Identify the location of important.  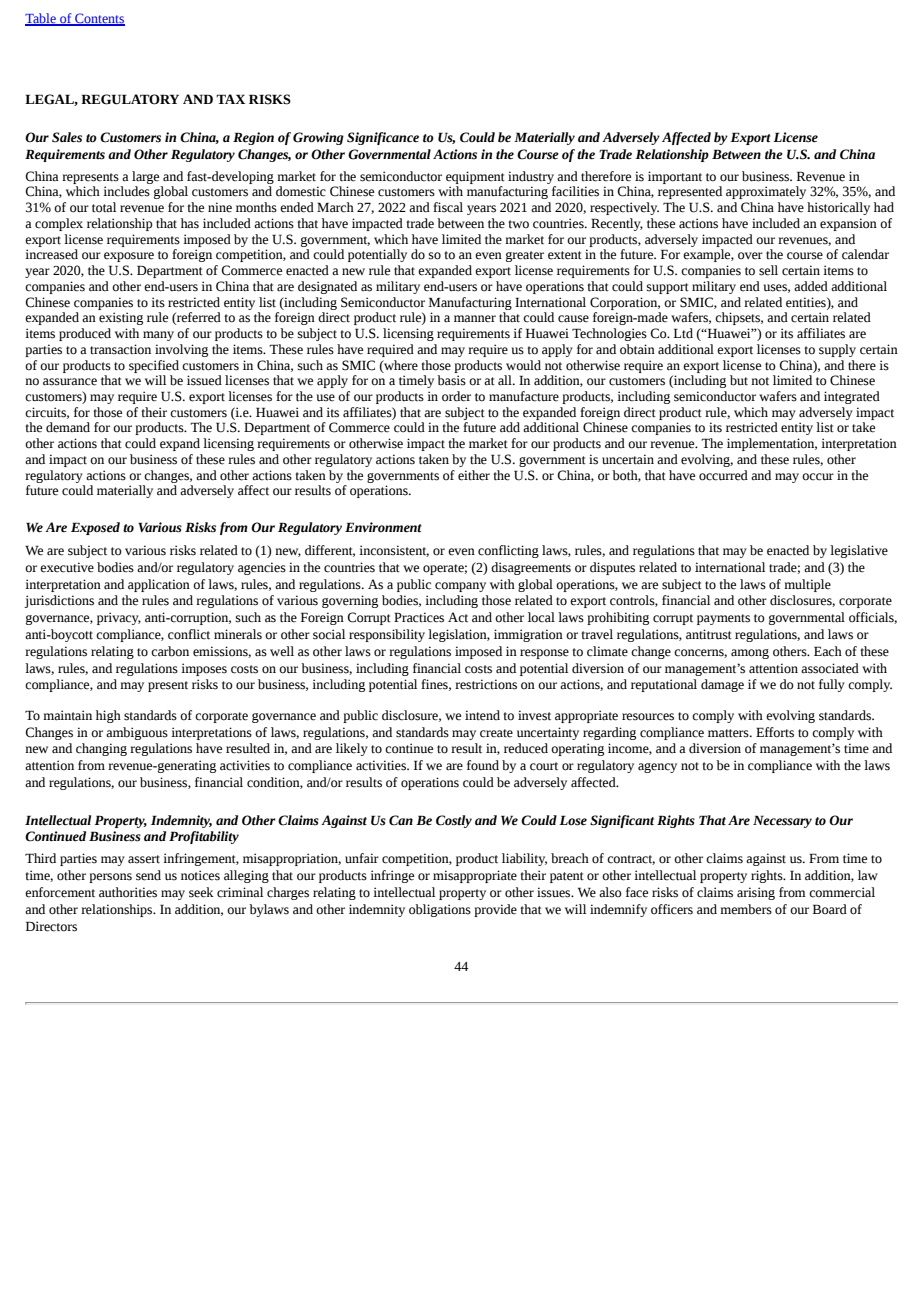
(675, 177).
